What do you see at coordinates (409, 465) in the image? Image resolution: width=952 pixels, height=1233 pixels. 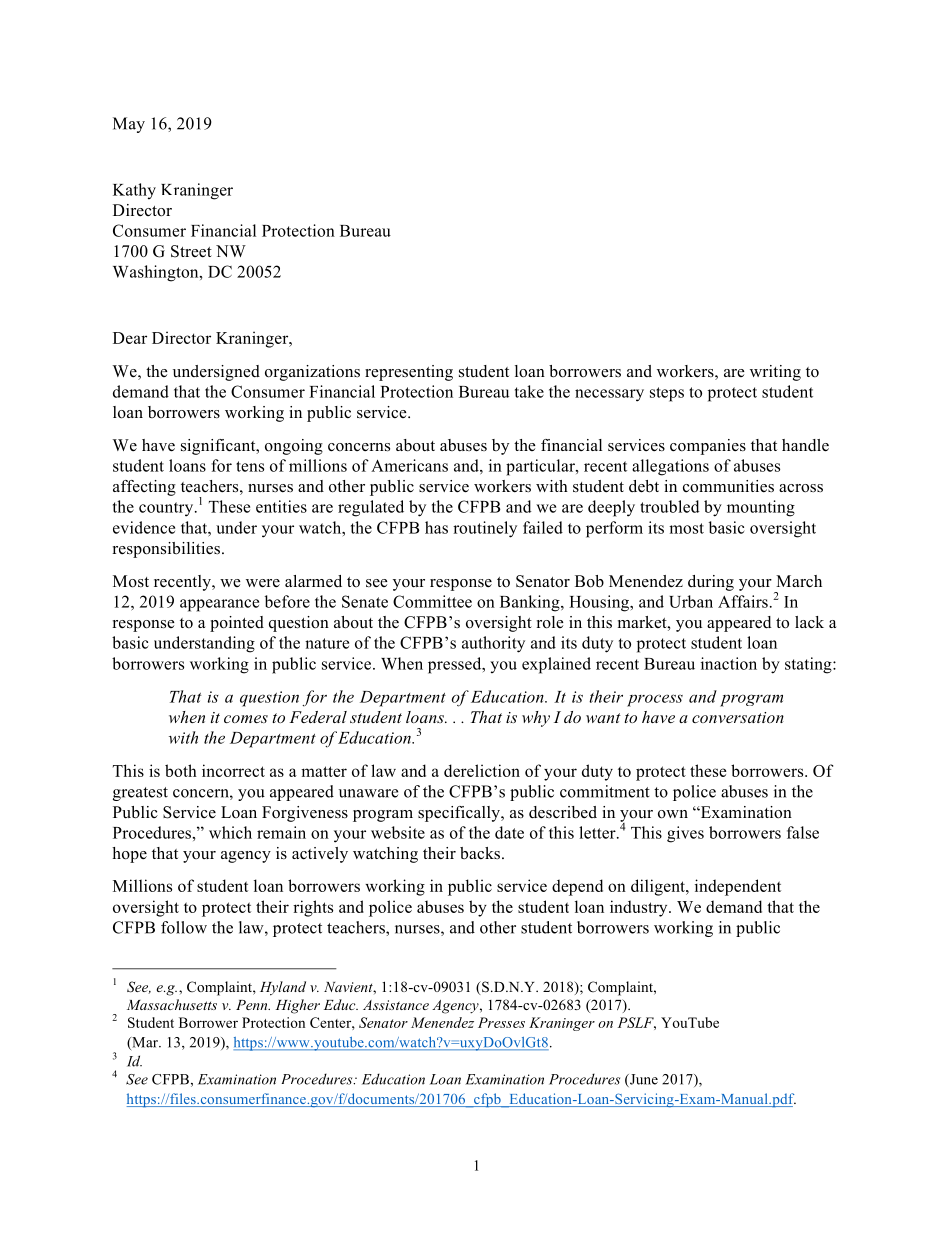 I see `Americans` at bounding box center [409, 465].
